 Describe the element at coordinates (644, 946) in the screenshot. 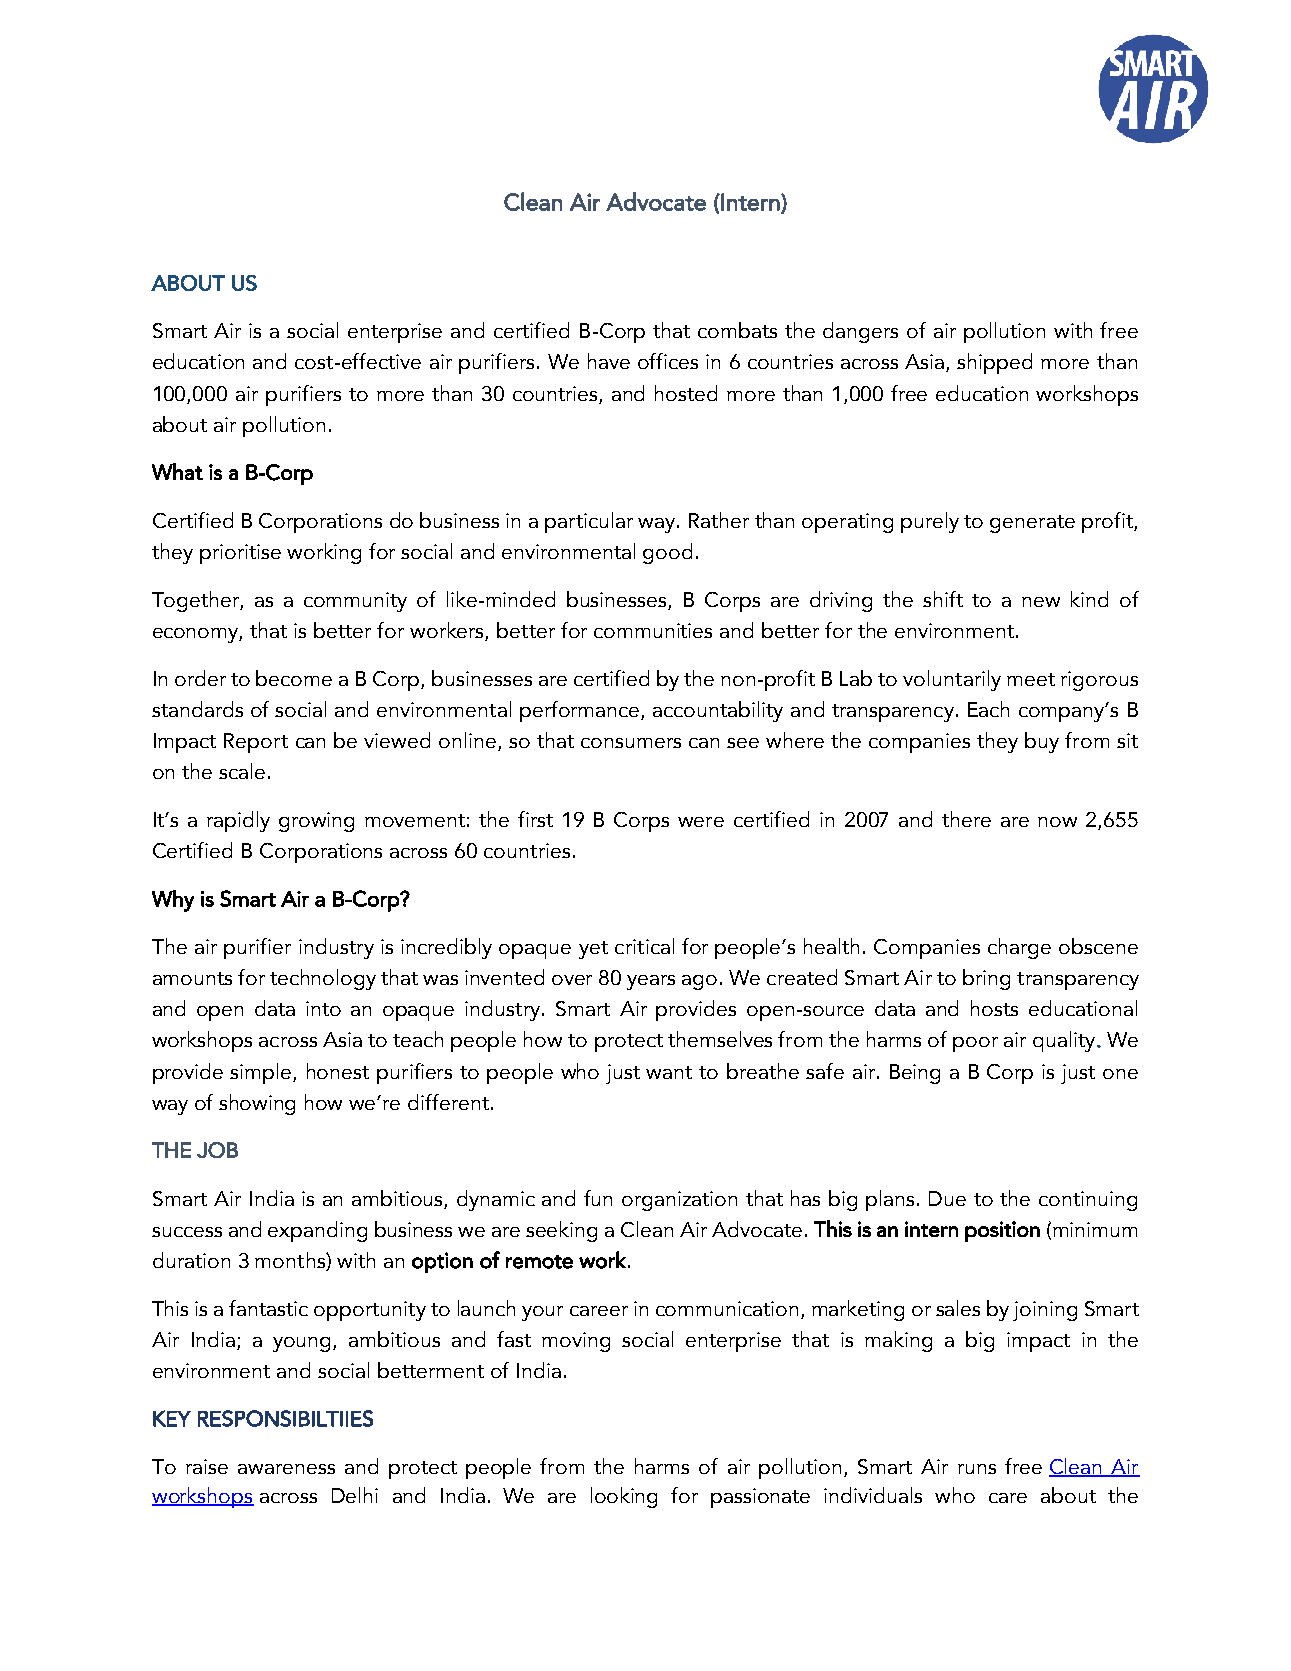

I see `critical` at that location.
